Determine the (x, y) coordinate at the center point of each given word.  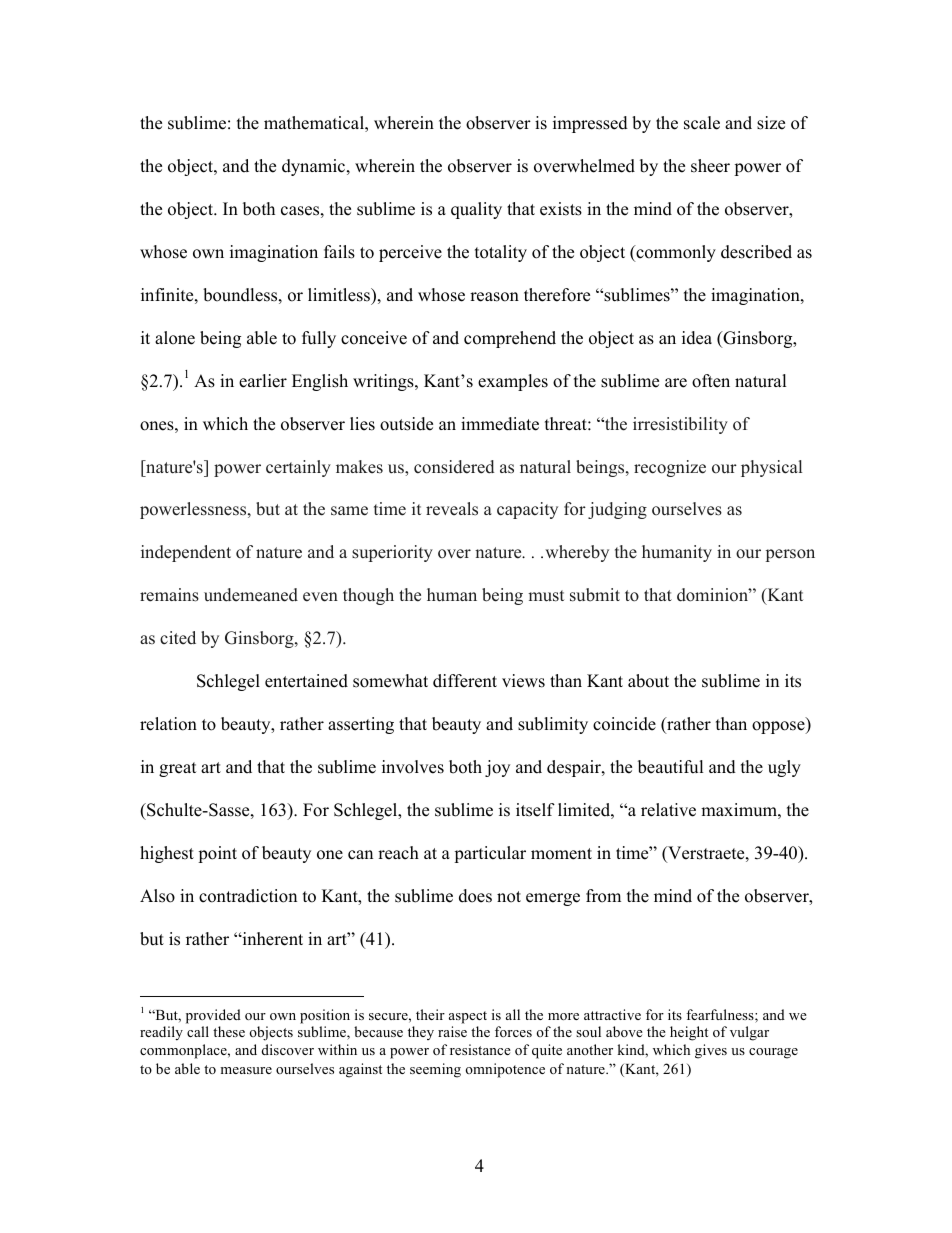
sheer (710, 166)
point (217, 854)
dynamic (315, 167)
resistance (480, 1049)
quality (476, 210)
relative (668, 810)
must (546, 596)
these (229, 1031)
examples (513, 382)
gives (711, 1051)
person (790, 555)
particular (490, 854)
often (711, 381)
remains (169, 595)
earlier (263, 381)
